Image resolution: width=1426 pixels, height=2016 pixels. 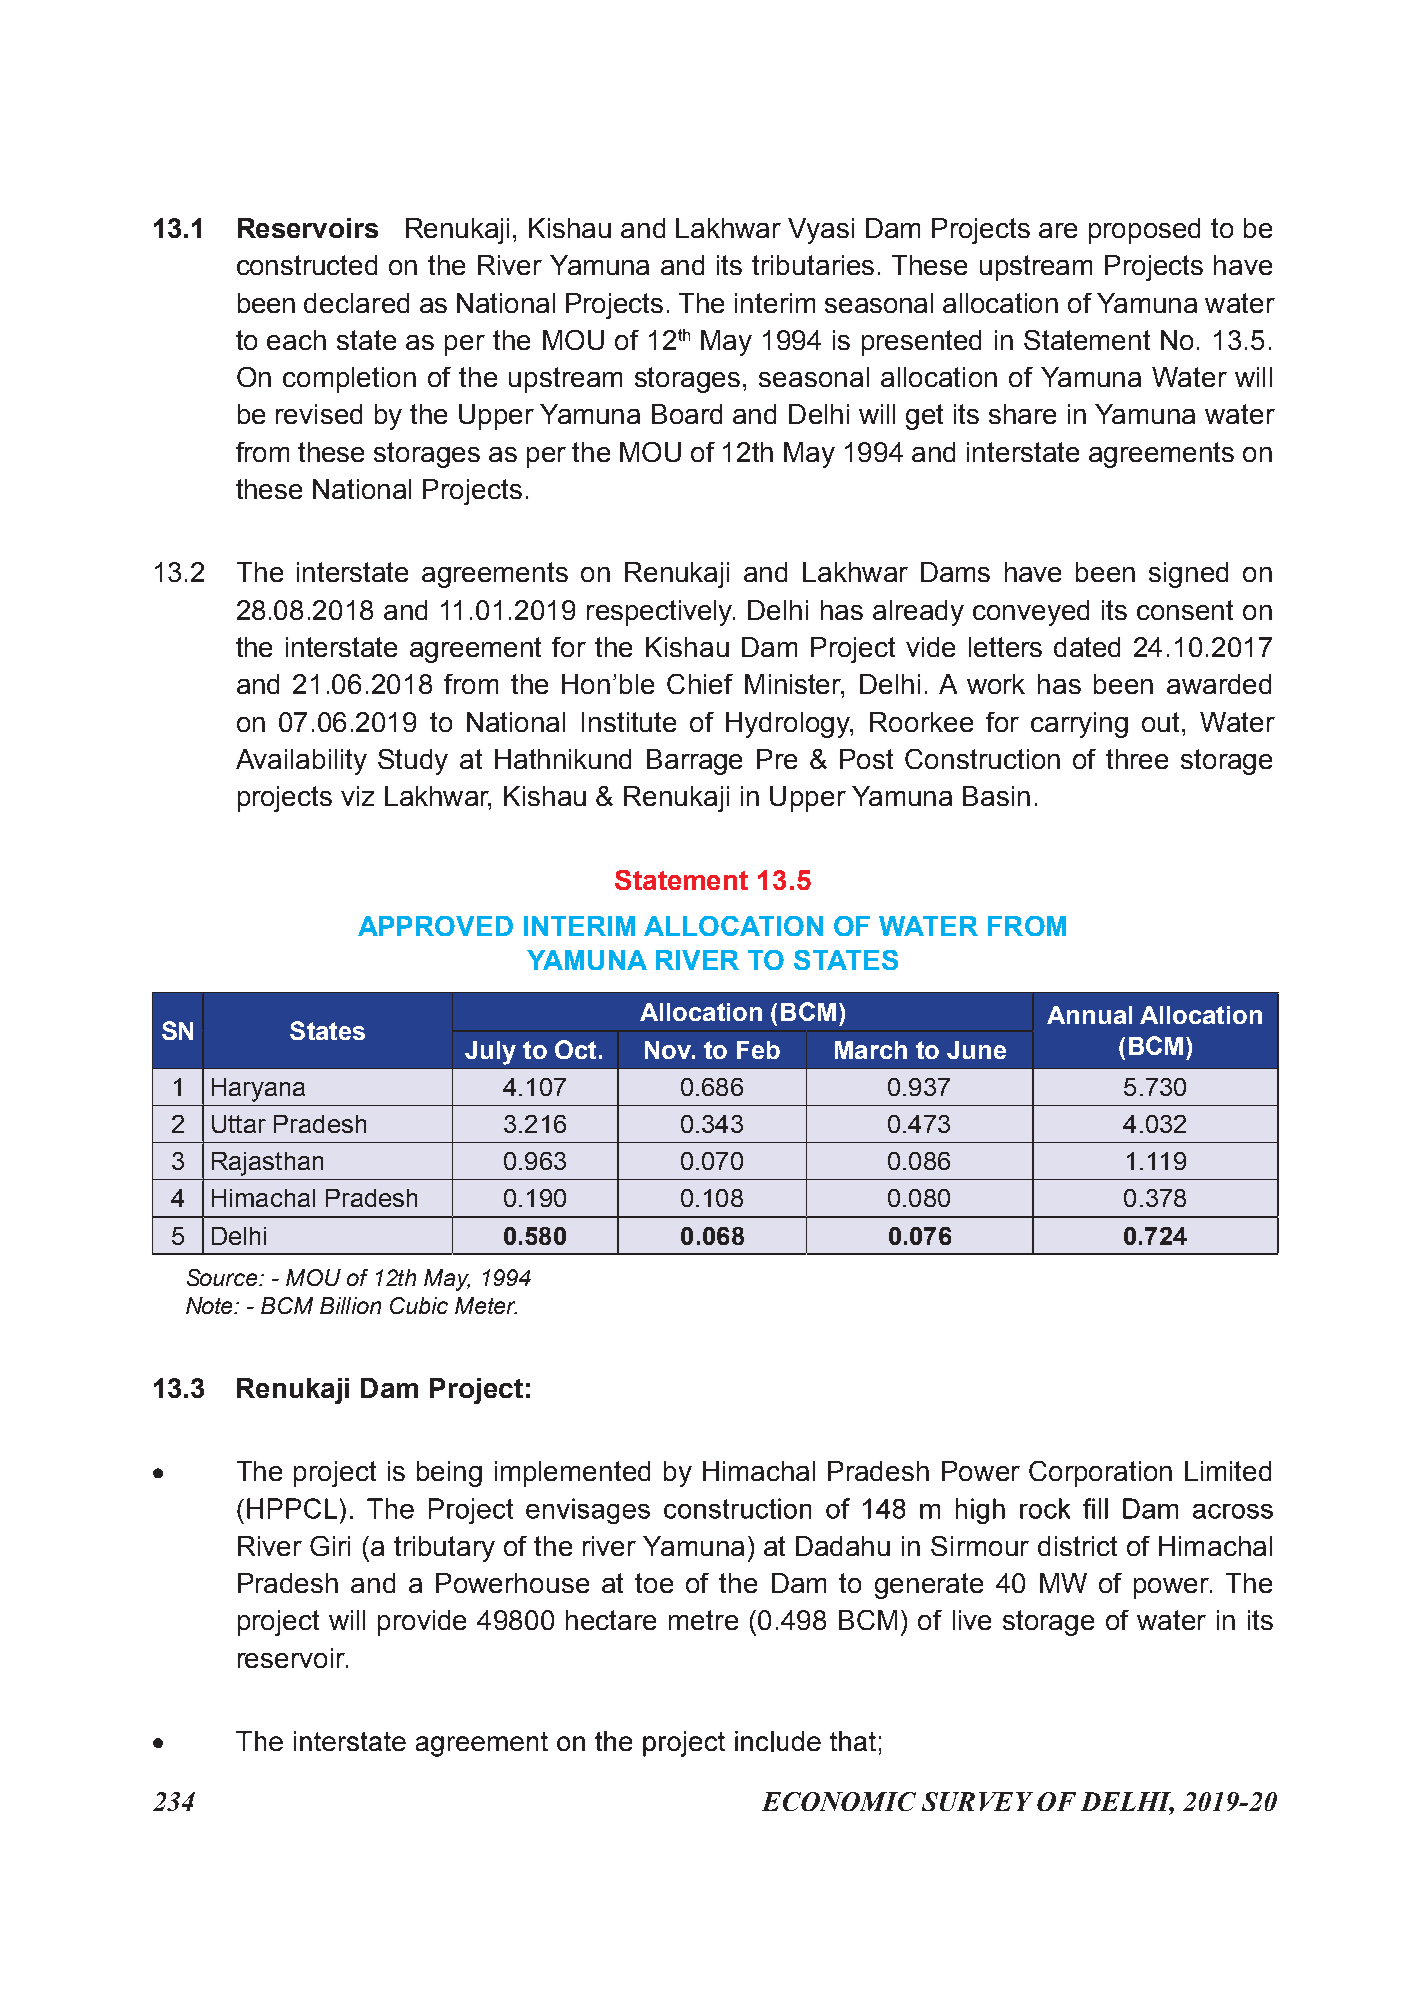 I want to click on proposed, so click(x=1144, y=231).
